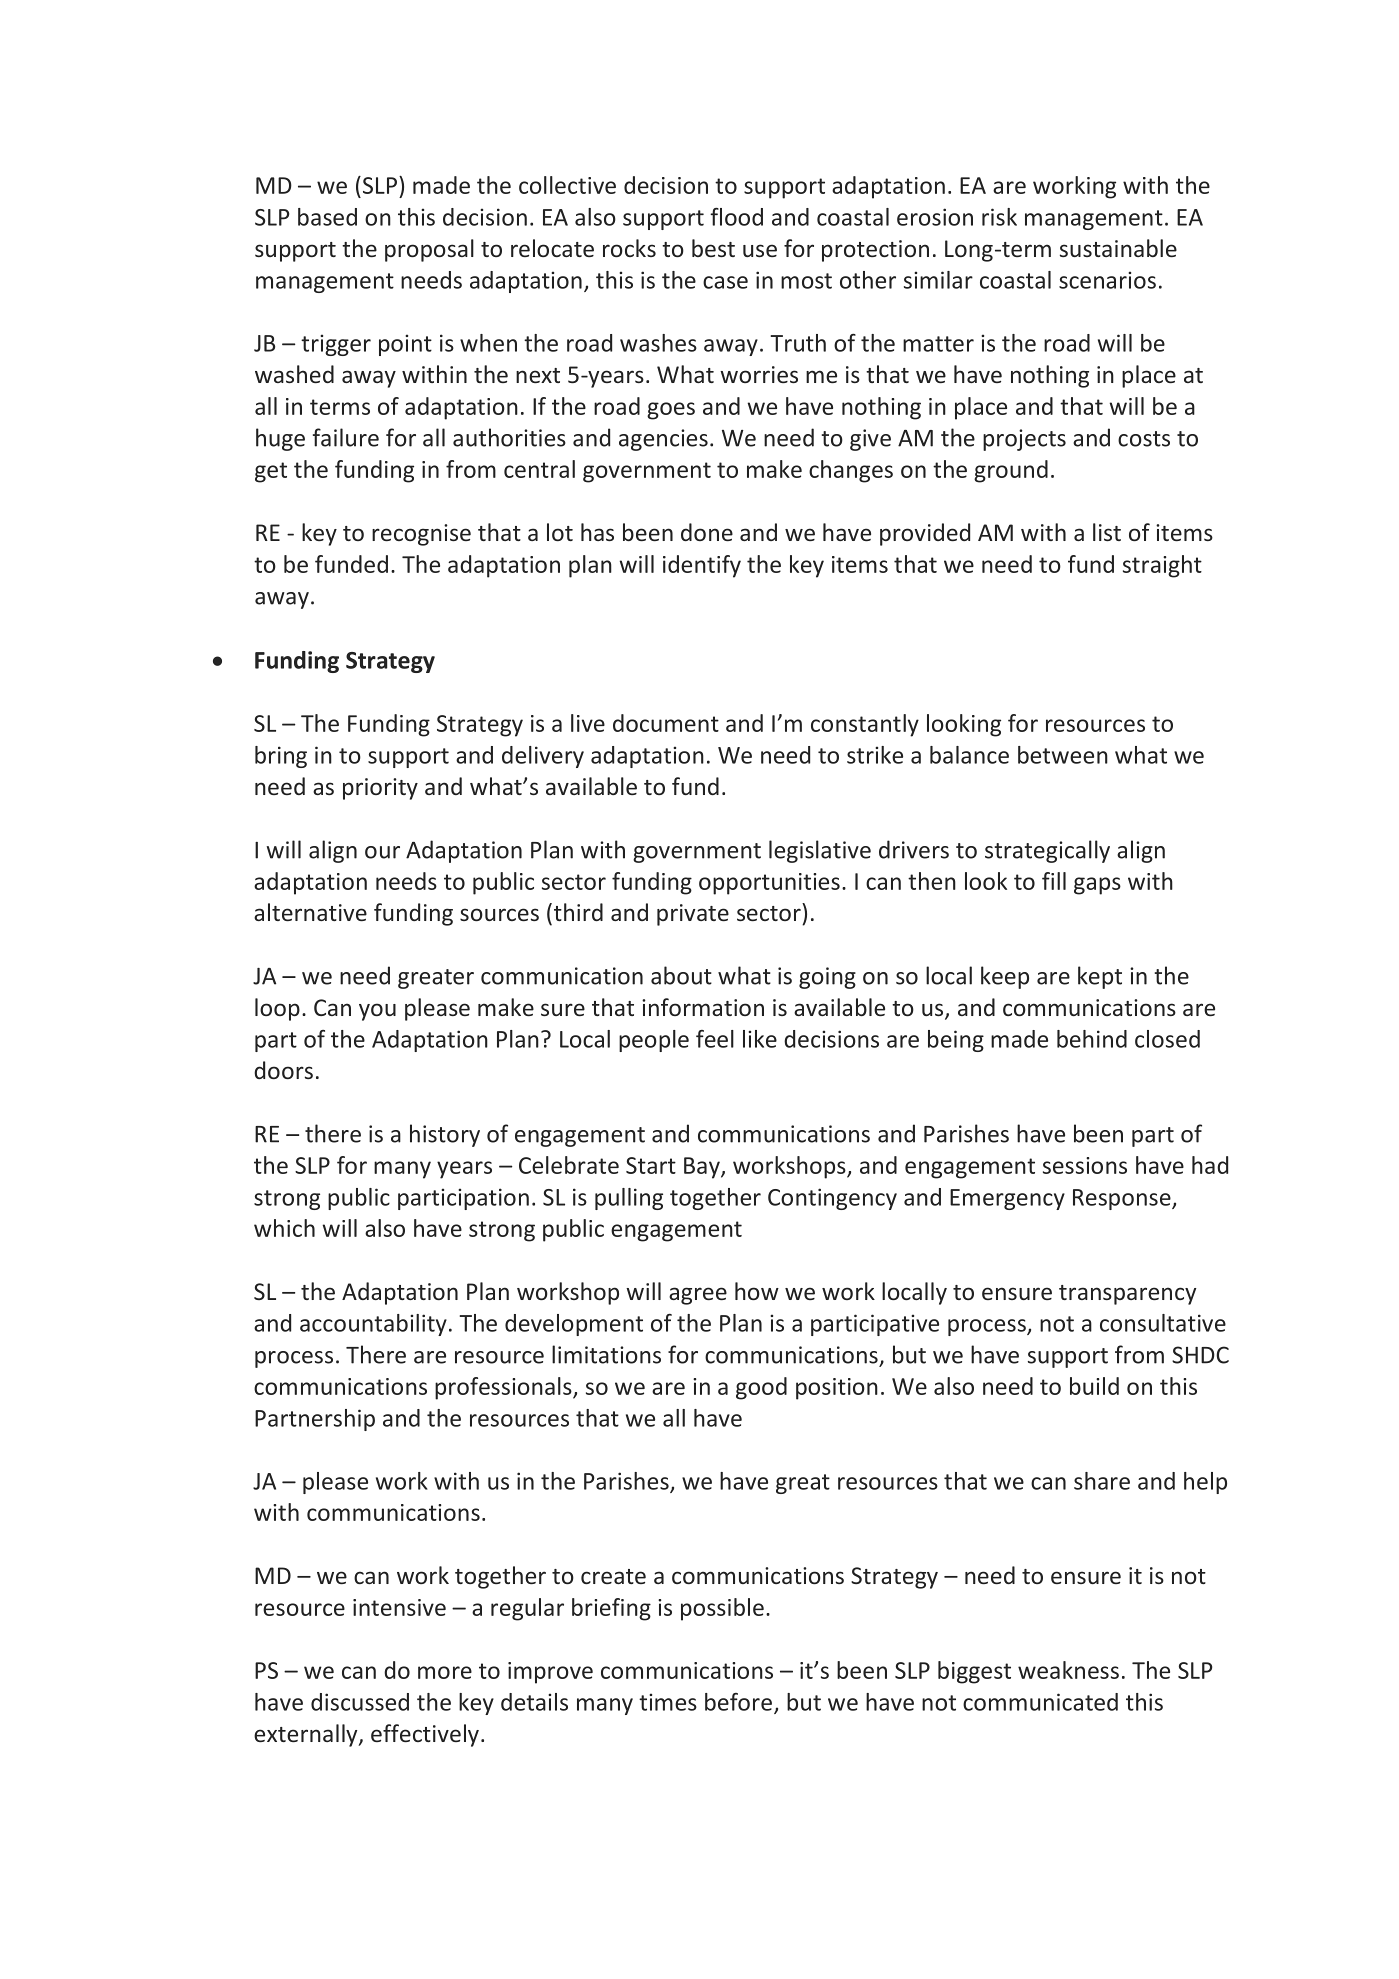  I want to click on before, so click(738, 1702).
